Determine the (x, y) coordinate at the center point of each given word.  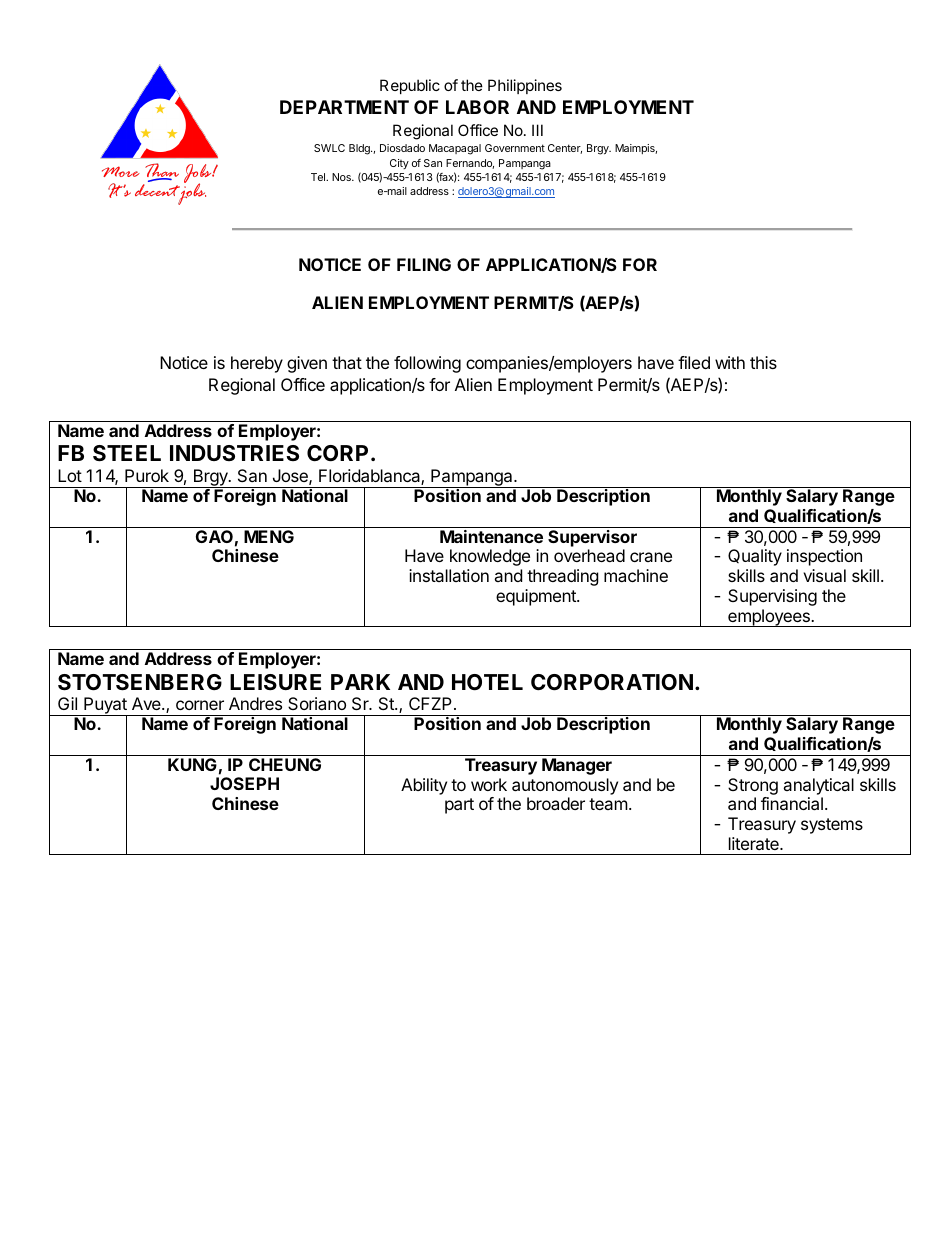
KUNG (192, 764)
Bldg (360, 149)
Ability (424, 786)
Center (565, 149)
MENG (269, 536)
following (427, 364)
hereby (257, 364)
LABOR (477, 107)
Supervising (772, 597)
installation (449, 575)
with (730, 362)
